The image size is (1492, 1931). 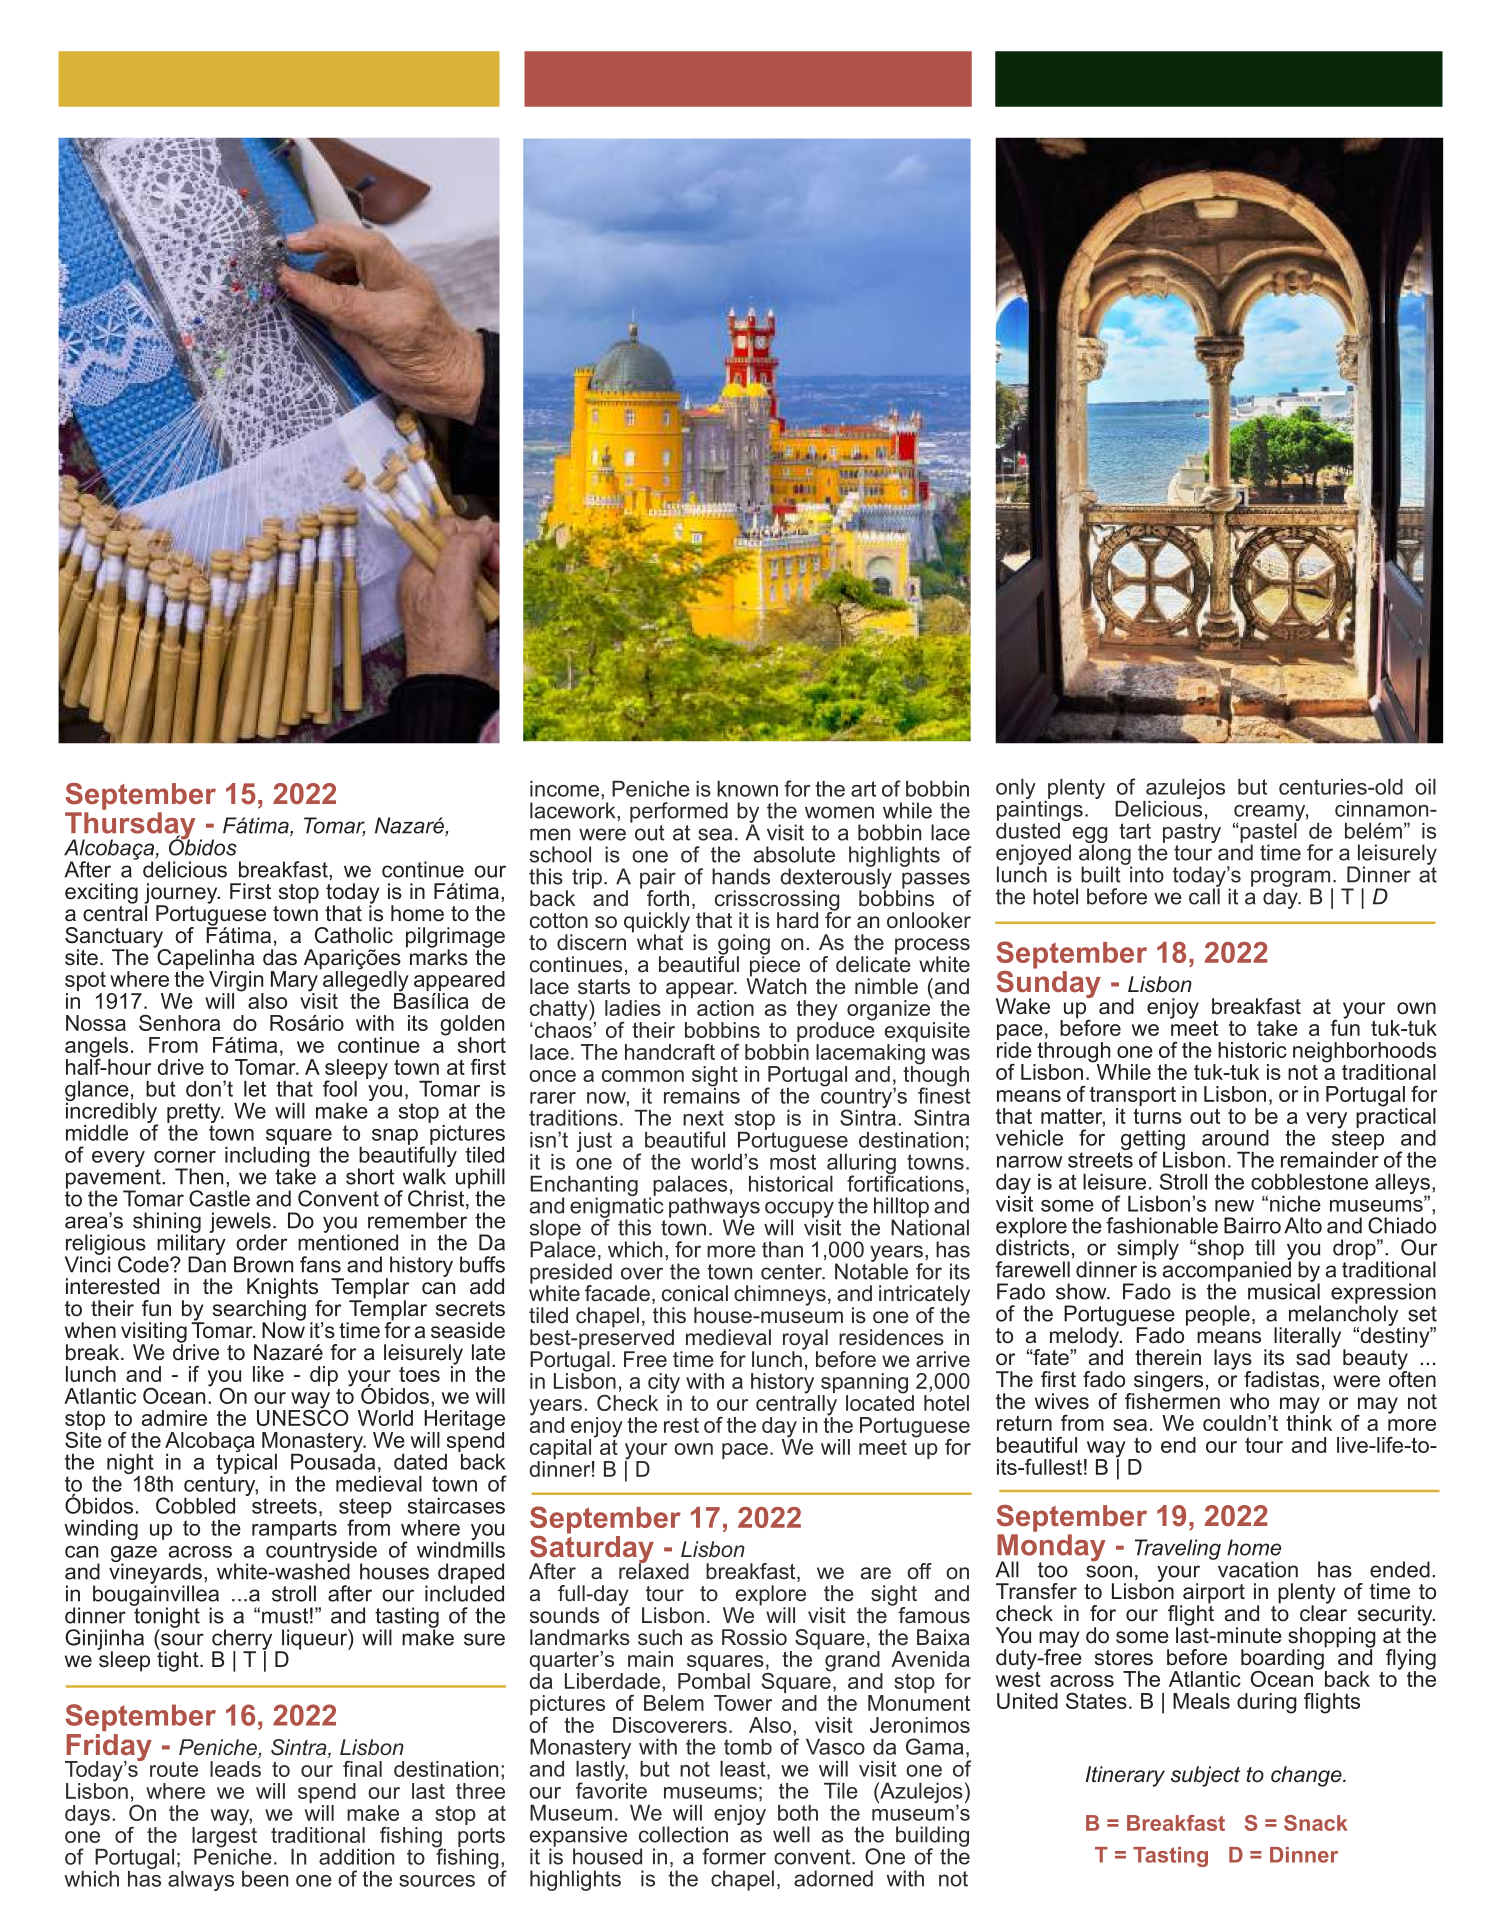 What do you see at coordinates (130, 827) in the page?
I see `Thursday` at bounding box center [130, 827].
